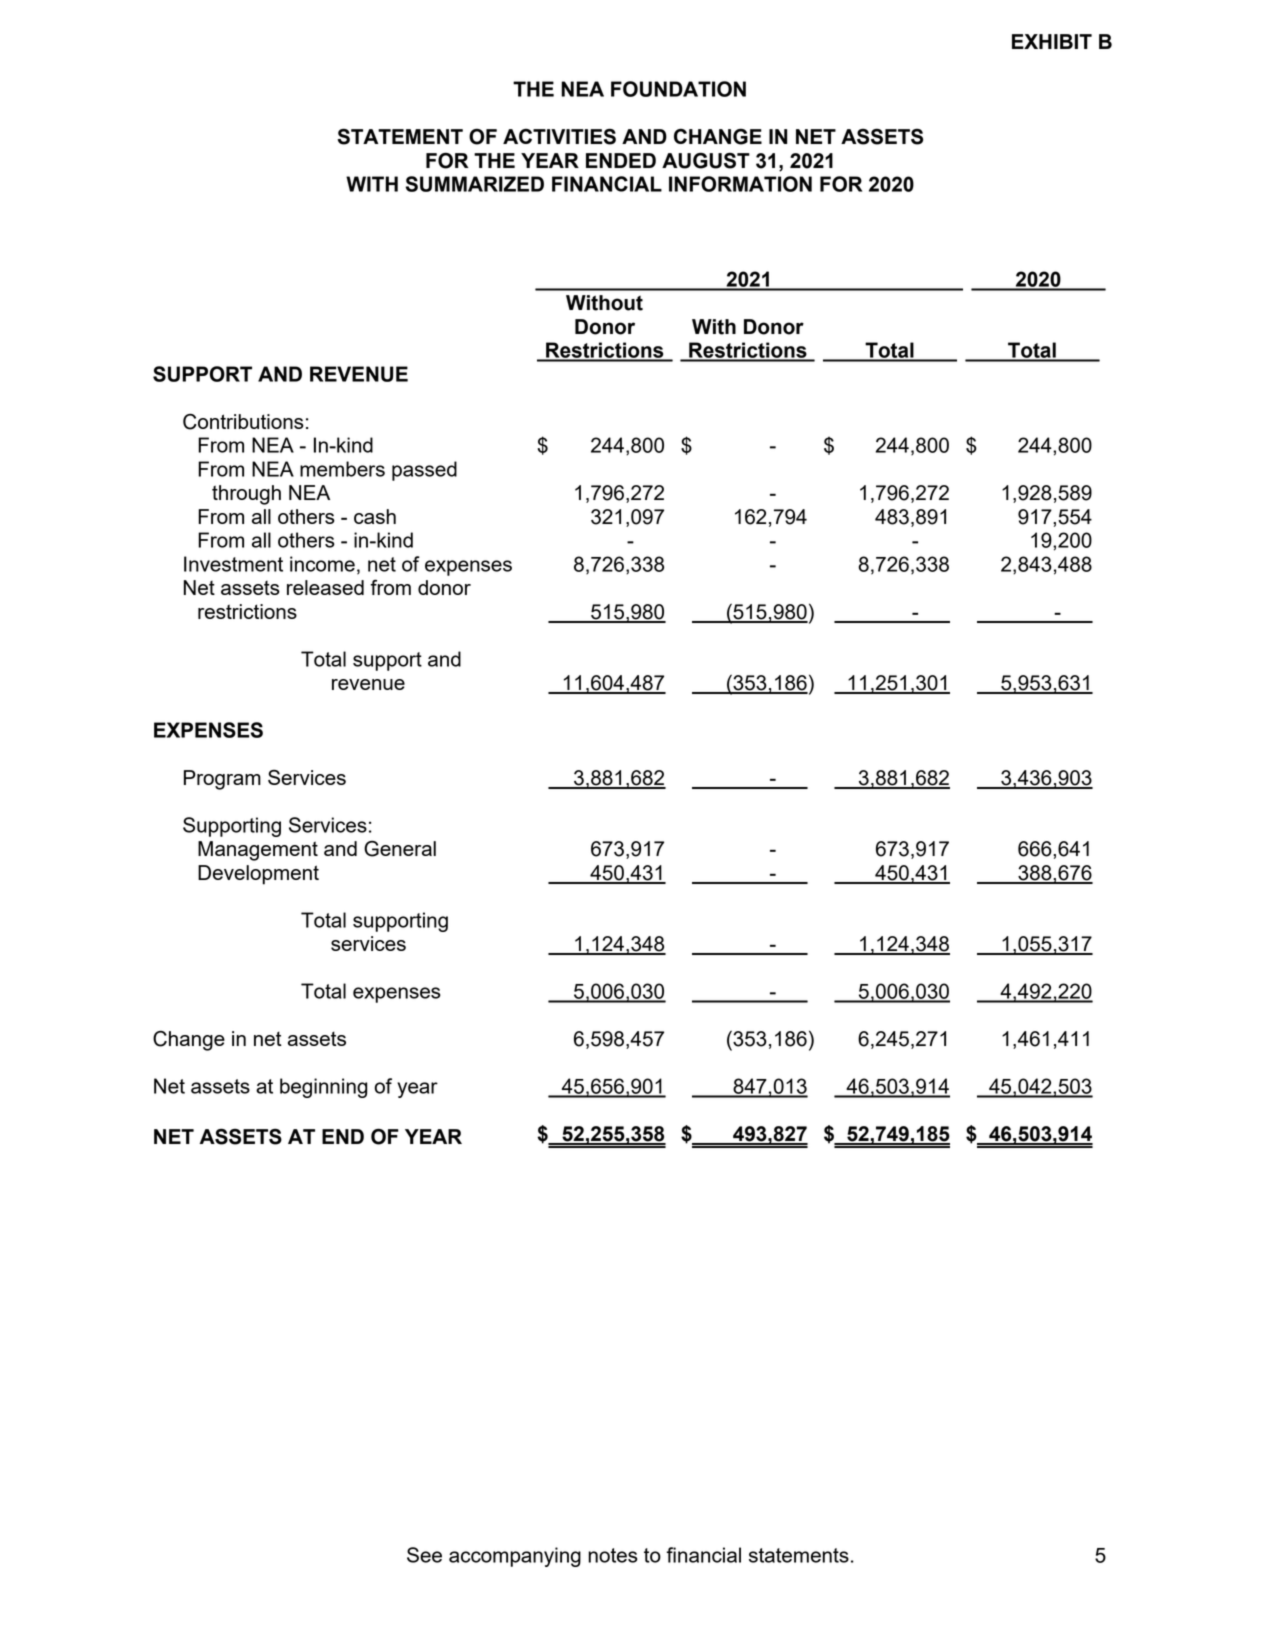  I want to click on notes, so click(613, 1555).
